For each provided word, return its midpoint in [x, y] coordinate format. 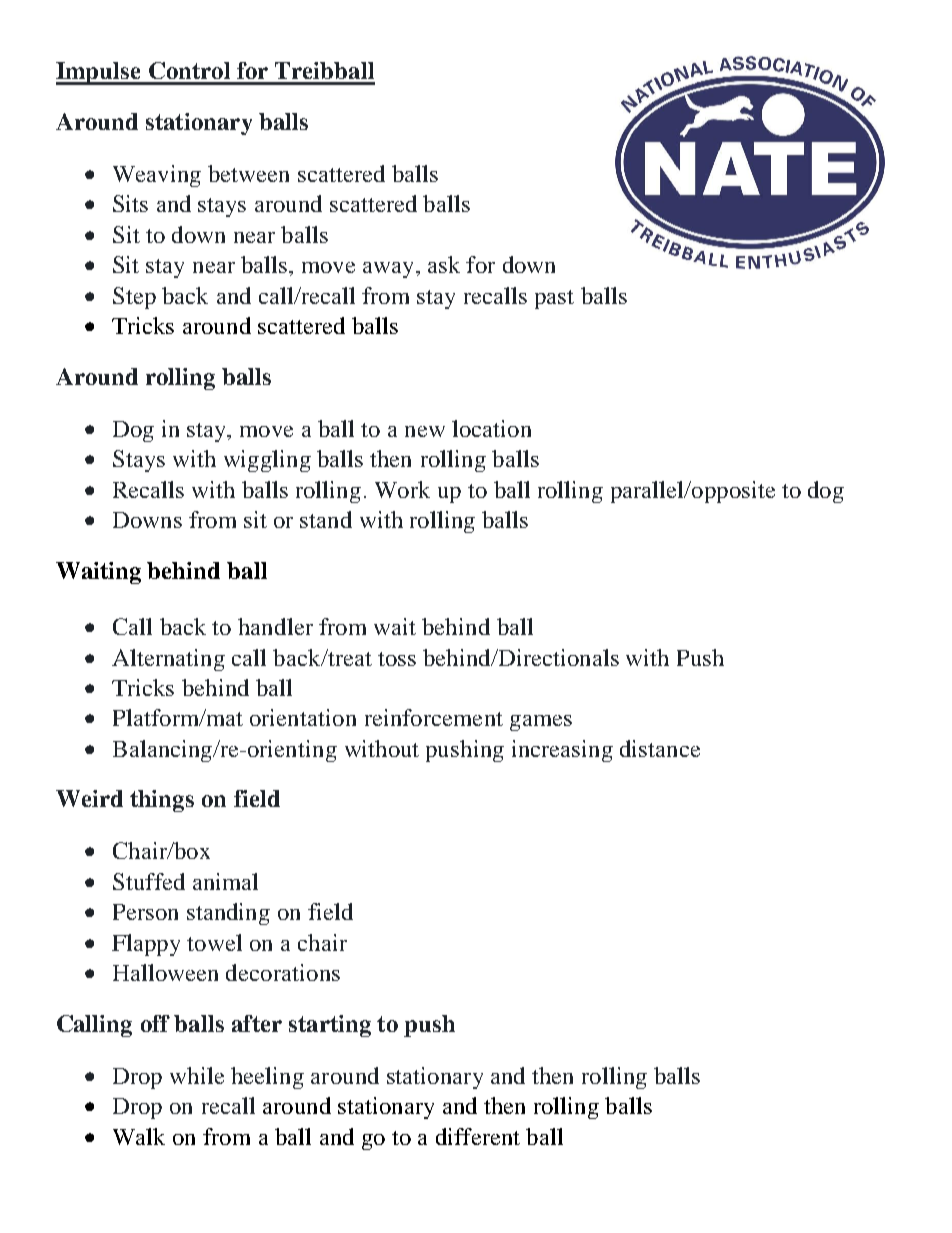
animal [225, 881]
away [388, 270]
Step [134, 298]
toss [397, 659]
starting [330, 1026]
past [554, 299]
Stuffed [149, 881]
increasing [562, 751]
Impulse [99, 73]
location [491, 428]
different [478, 1136]
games [541, 723]
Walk [139, 1136]
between [248, 173]
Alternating [168, 660]
